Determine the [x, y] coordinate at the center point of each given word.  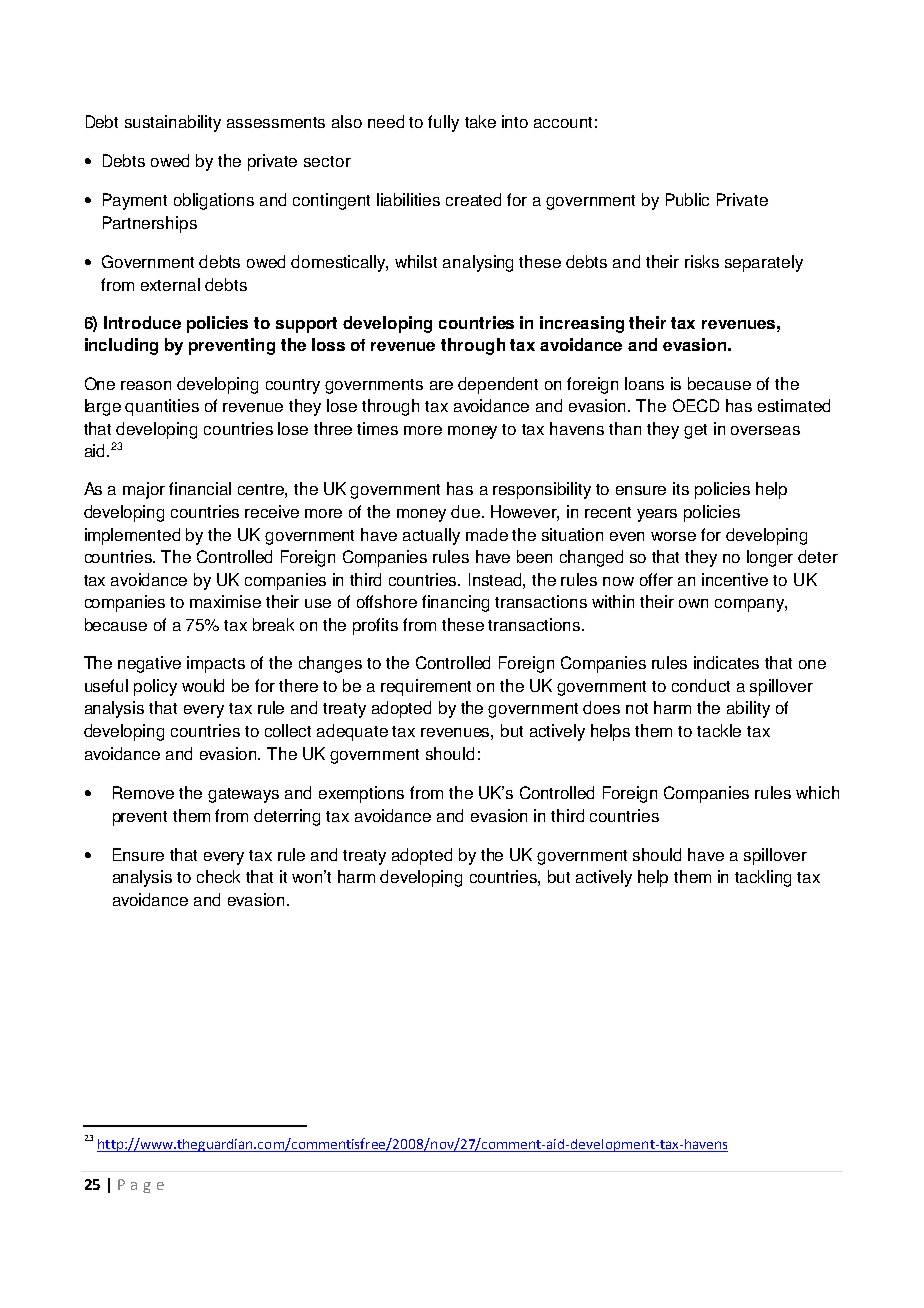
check [218, 876]
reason [146, 385]
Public [687, 199]
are [441, 385]
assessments [276, 122]
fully [443, 123]
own [693, 603]
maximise [225, 601]
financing [455, 603]
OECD [696, 405]
